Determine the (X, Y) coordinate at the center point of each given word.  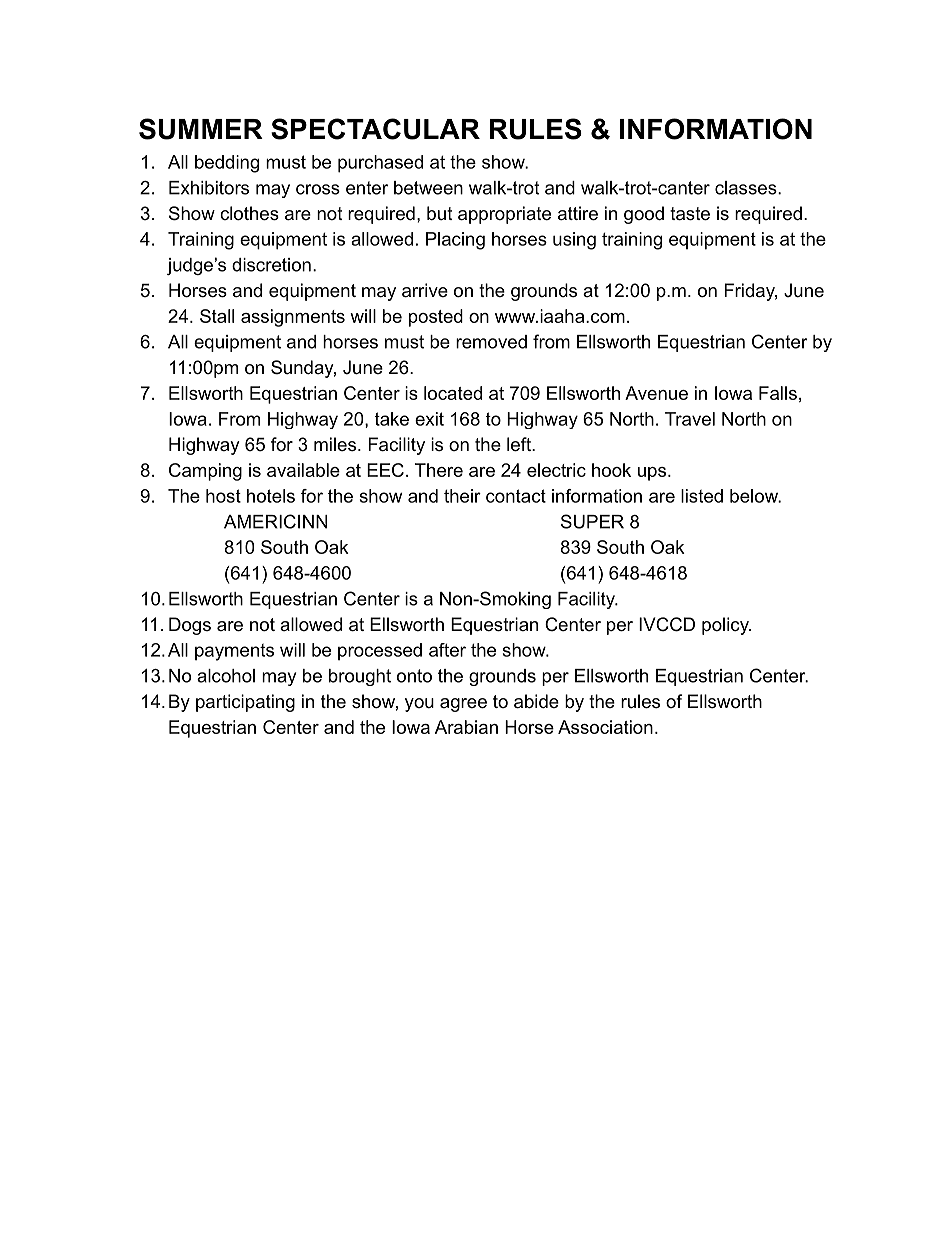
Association (605, 727)
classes (746, 188)
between (428, 188)
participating (245, 703)
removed (491, 342)
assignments (293, 318)
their (462, 496)
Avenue (656, 393)
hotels (271, 496)
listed (702, 496)
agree (463, 705)
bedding (227, 164)
